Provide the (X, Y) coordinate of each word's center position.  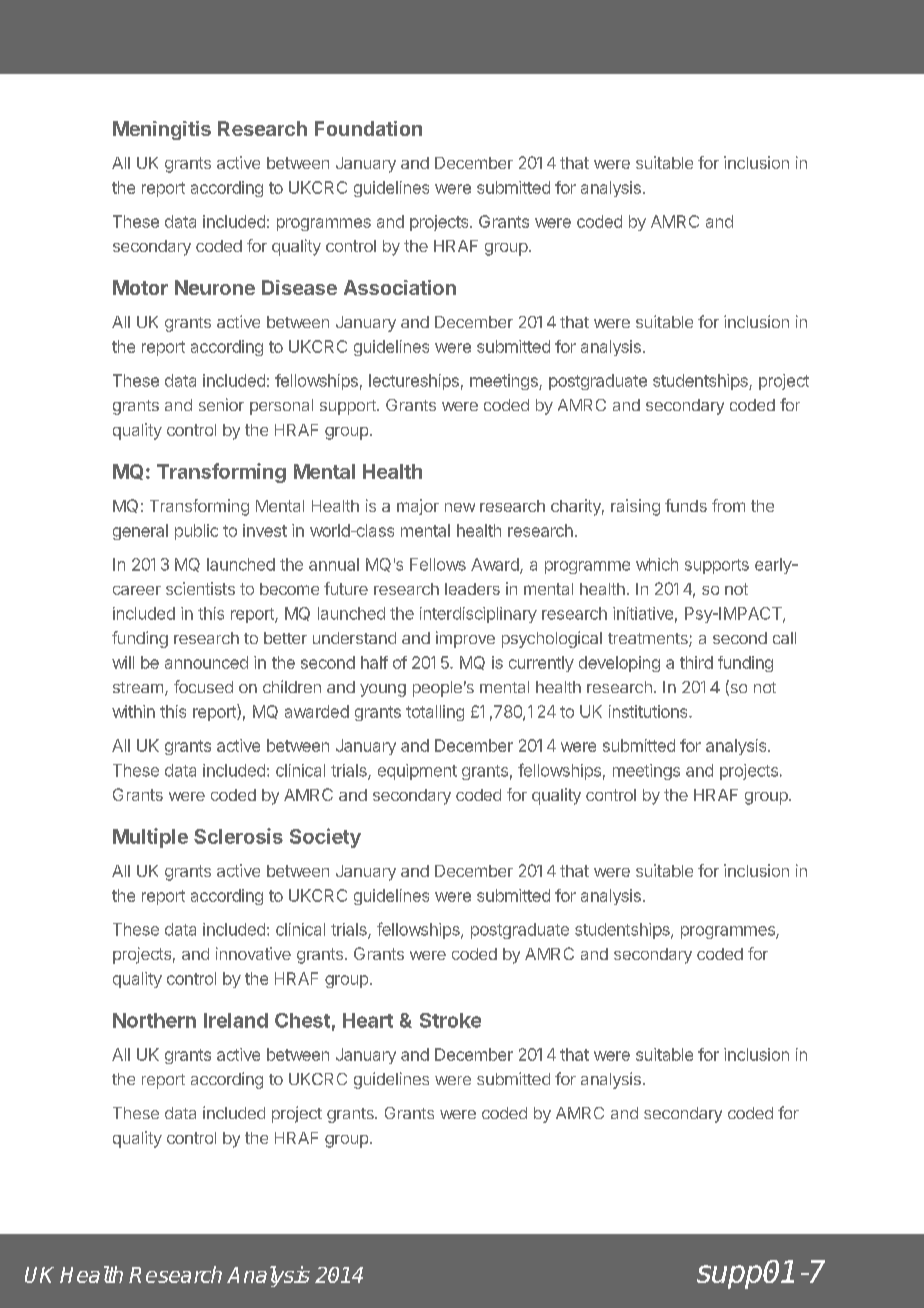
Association (400, 287)
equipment (417, 772)
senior (221, 404)
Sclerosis (238, 836)
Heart (368, 1020)
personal (281, 407)
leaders (472, 589)
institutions (649, 711)
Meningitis (162, 130)
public (196, 532)
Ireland (236, 1020)
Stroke (450, 1020)
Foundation (368, 128)
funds (686, 505)
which (657, 564)
